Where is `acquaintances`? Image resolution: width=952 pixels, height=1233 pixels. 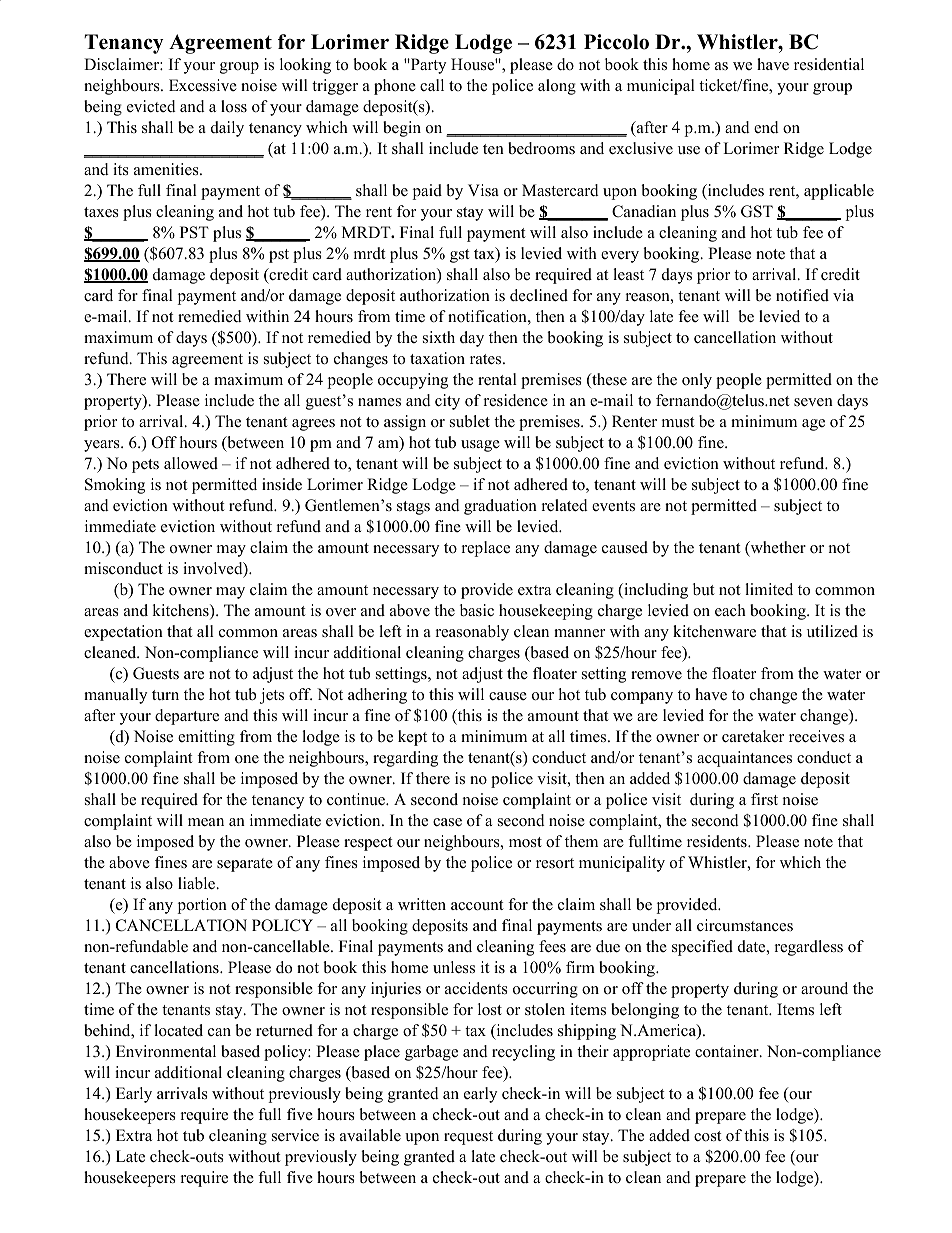 acquaintances is located at coordinates (744, 759).
